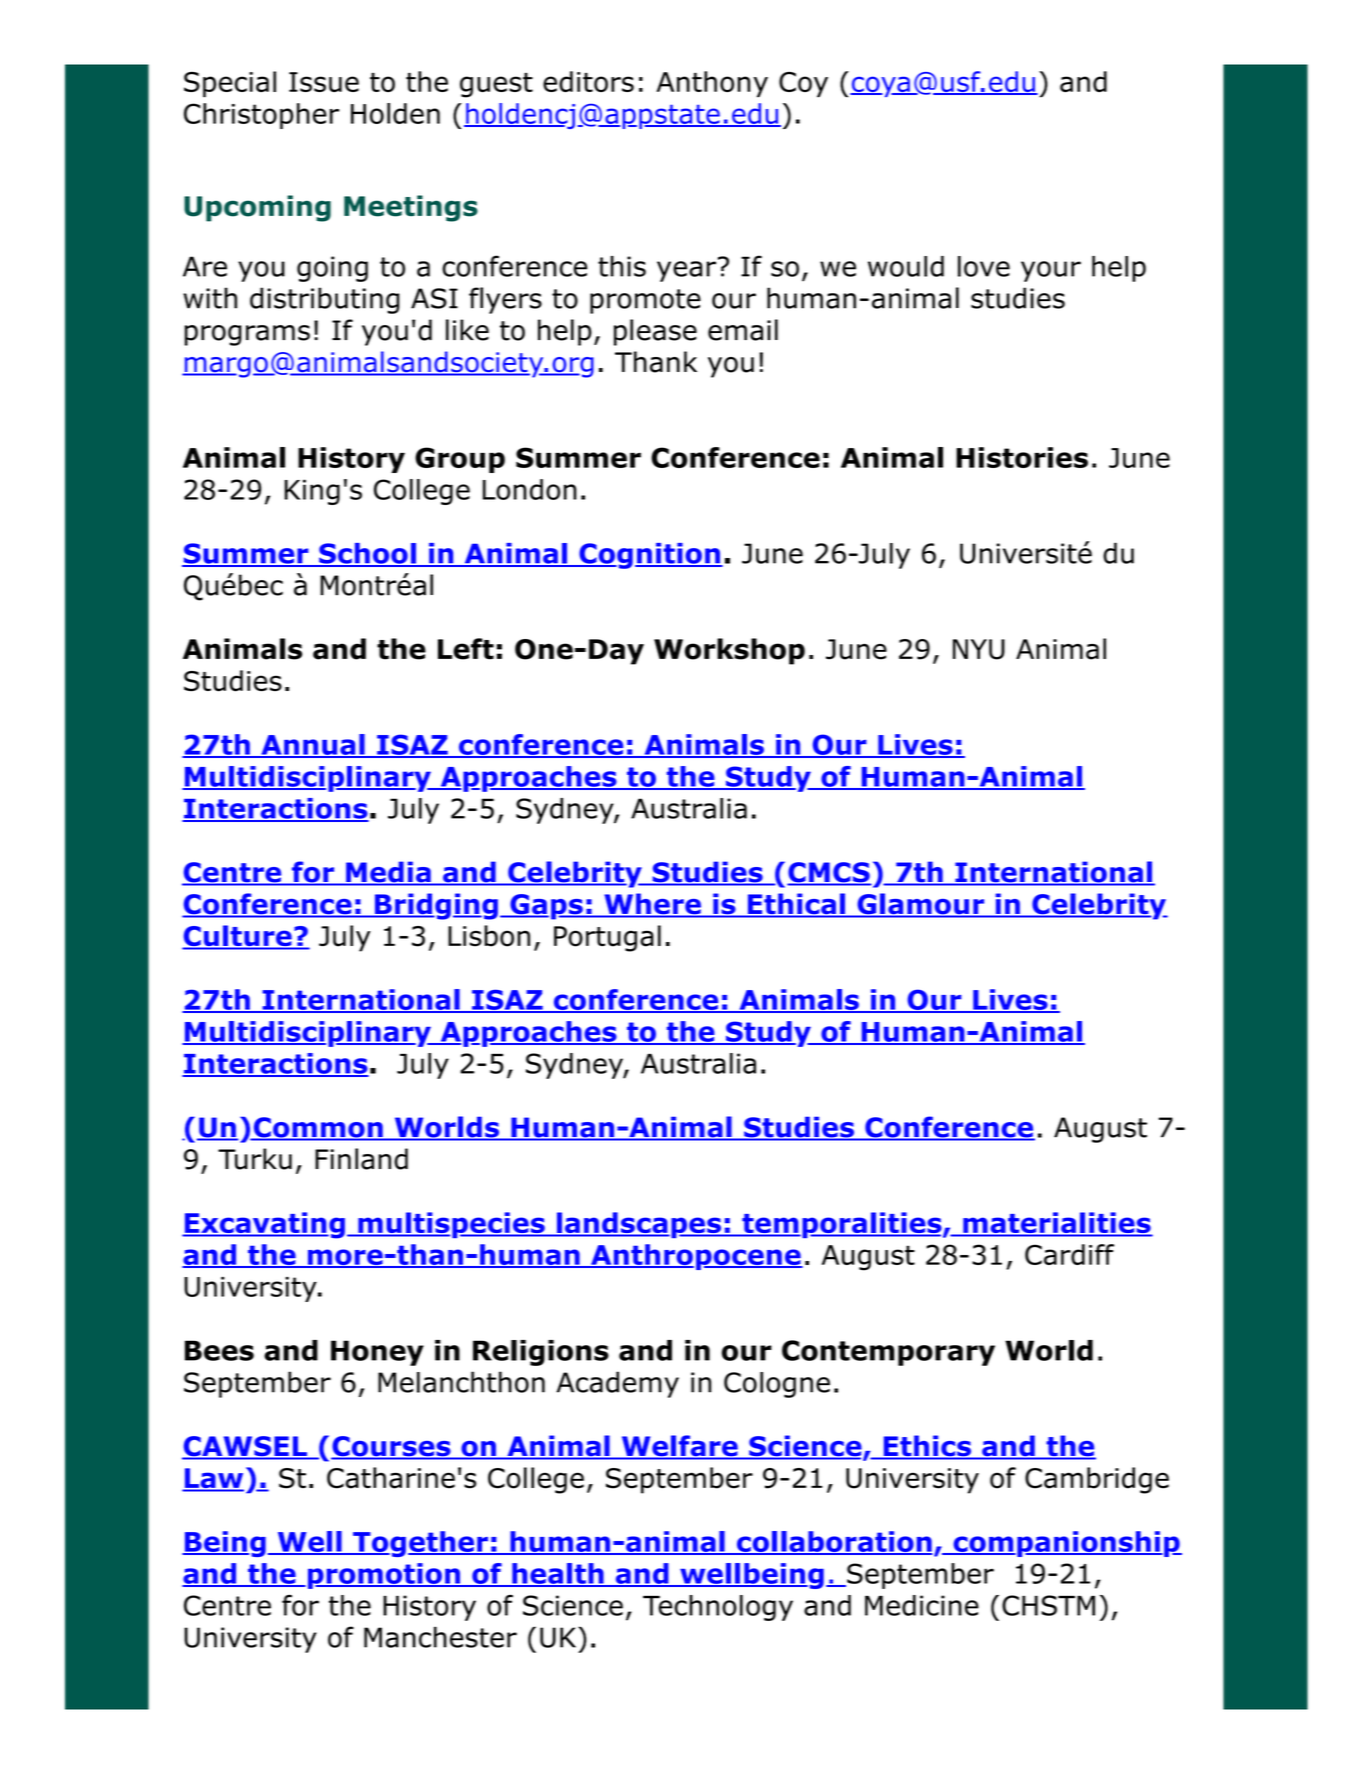 The height and width of the screenshot is (1772, 1370). Describe the element at coordinates (388, 873) in the screenshot. I see `Media` at that location.
